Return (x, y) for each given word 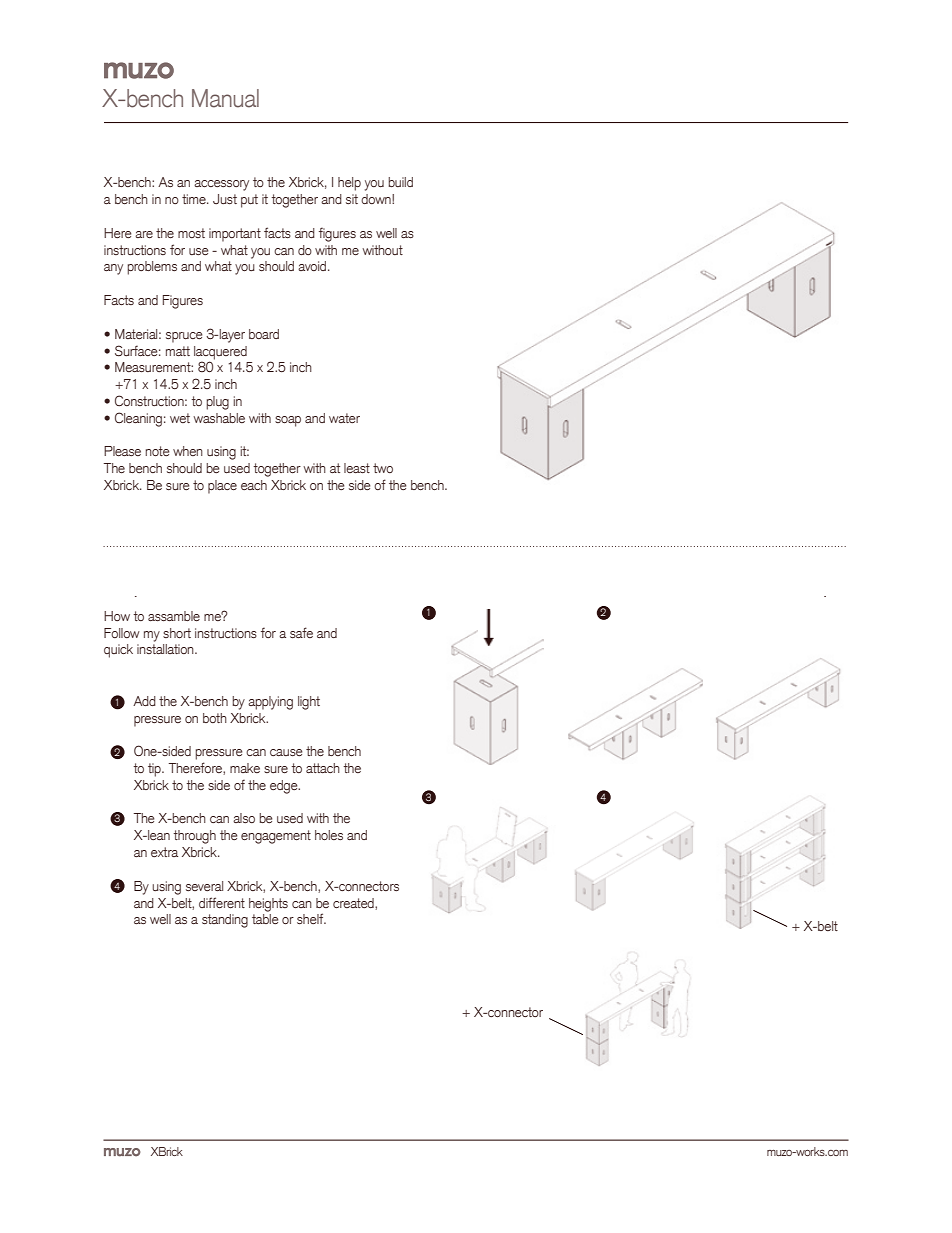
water (344, 418)
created (354, 904)
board (264, 334)
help (349, 184)
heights (268, 905)
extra (164, 852)
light (309, 703)
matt (178, 351)
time (195, 199)
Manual (225, 98)
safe (301, 632)
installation (166, 649)
